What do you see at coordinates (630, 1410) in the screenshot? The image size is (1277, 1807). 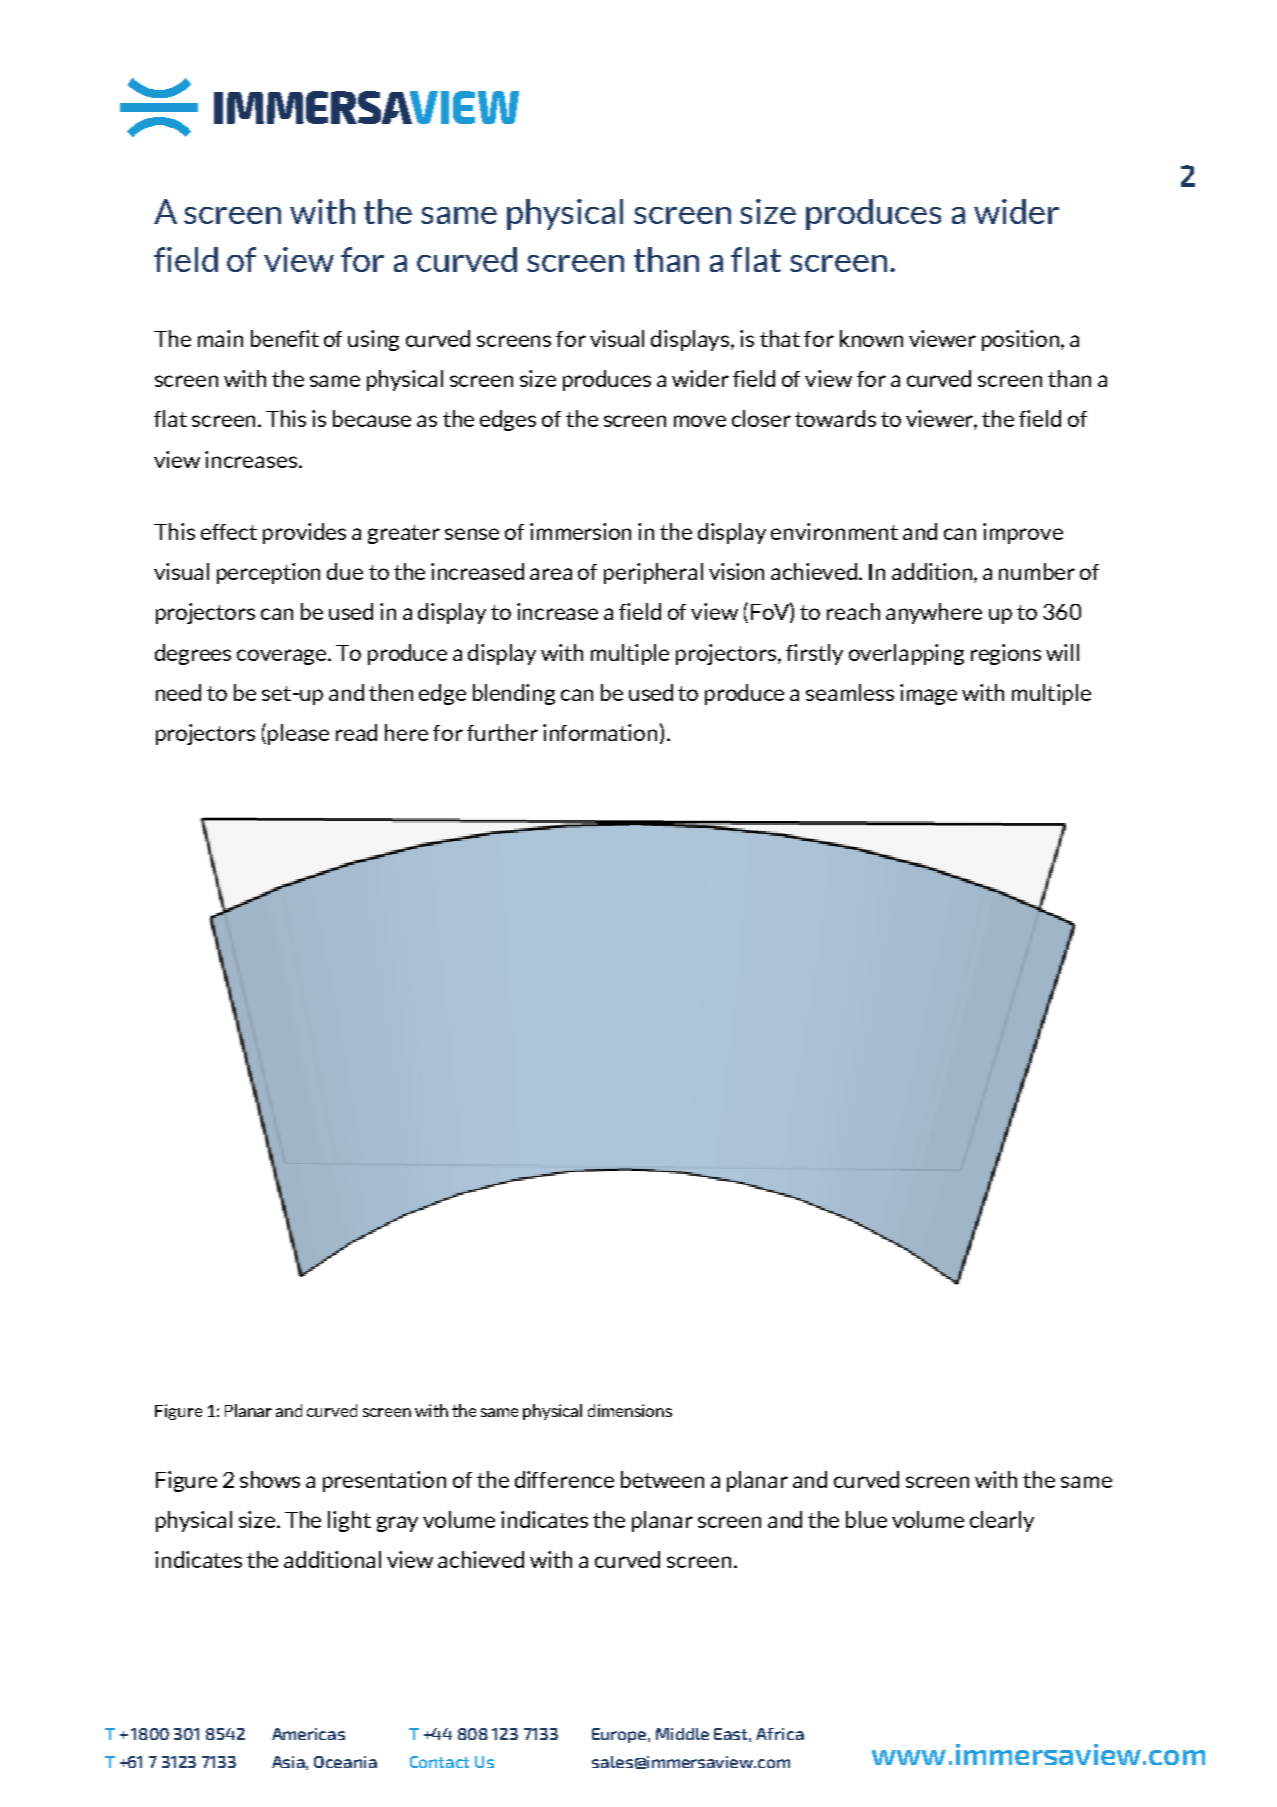 I see `dimensions` at bounding box center [630, 1410].
